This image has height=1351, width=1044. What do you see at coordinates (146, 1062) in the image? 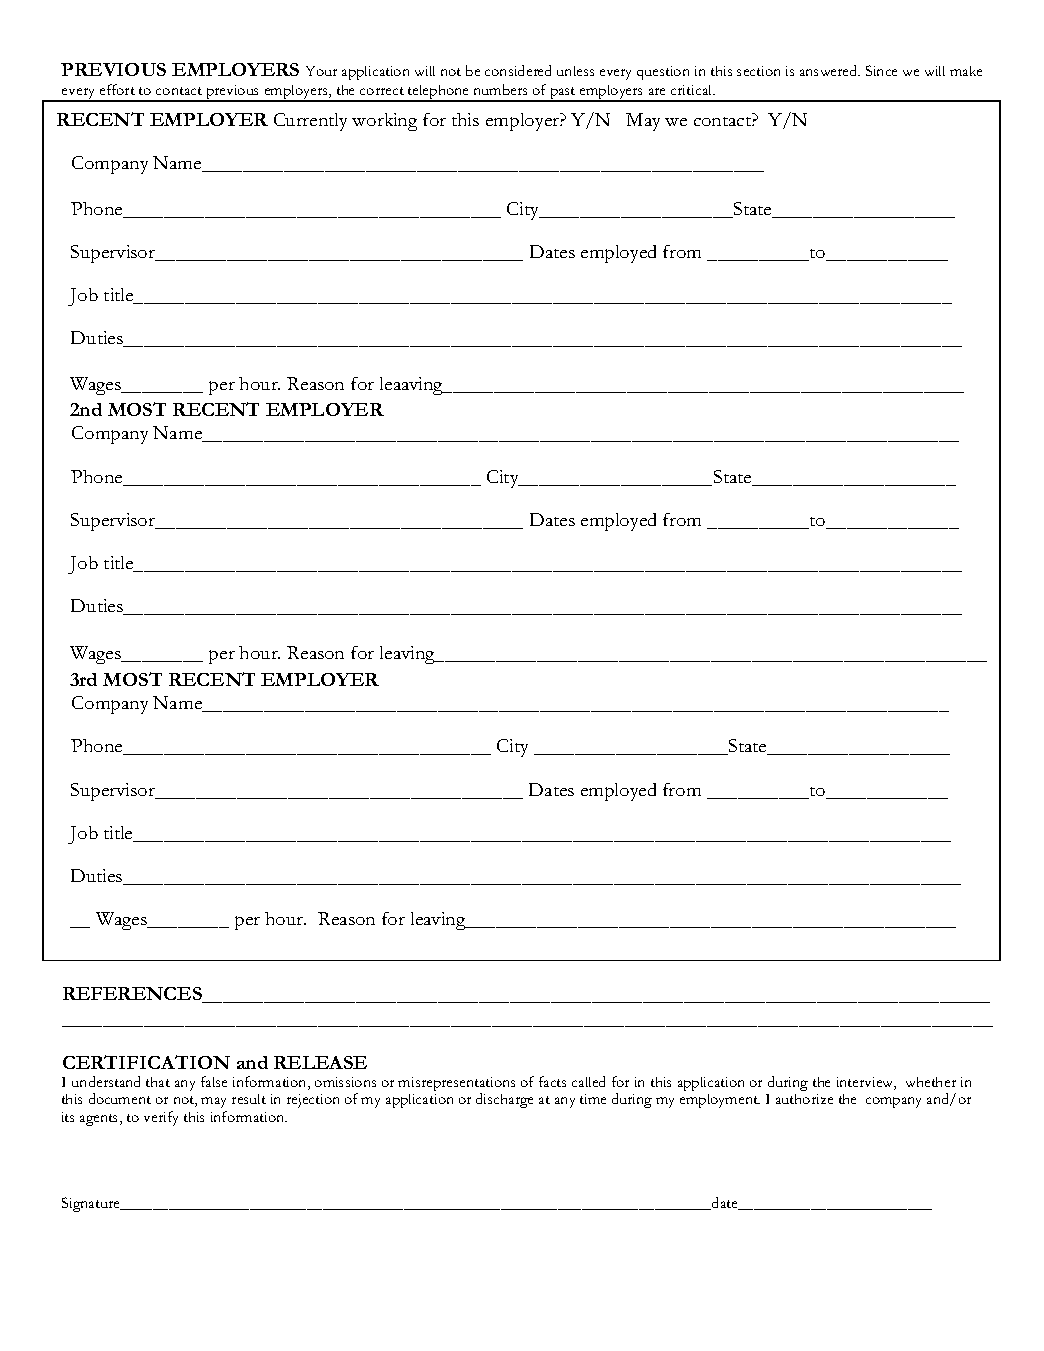
I see `CERTIFICATION` at bounding box center [146, 1062].
